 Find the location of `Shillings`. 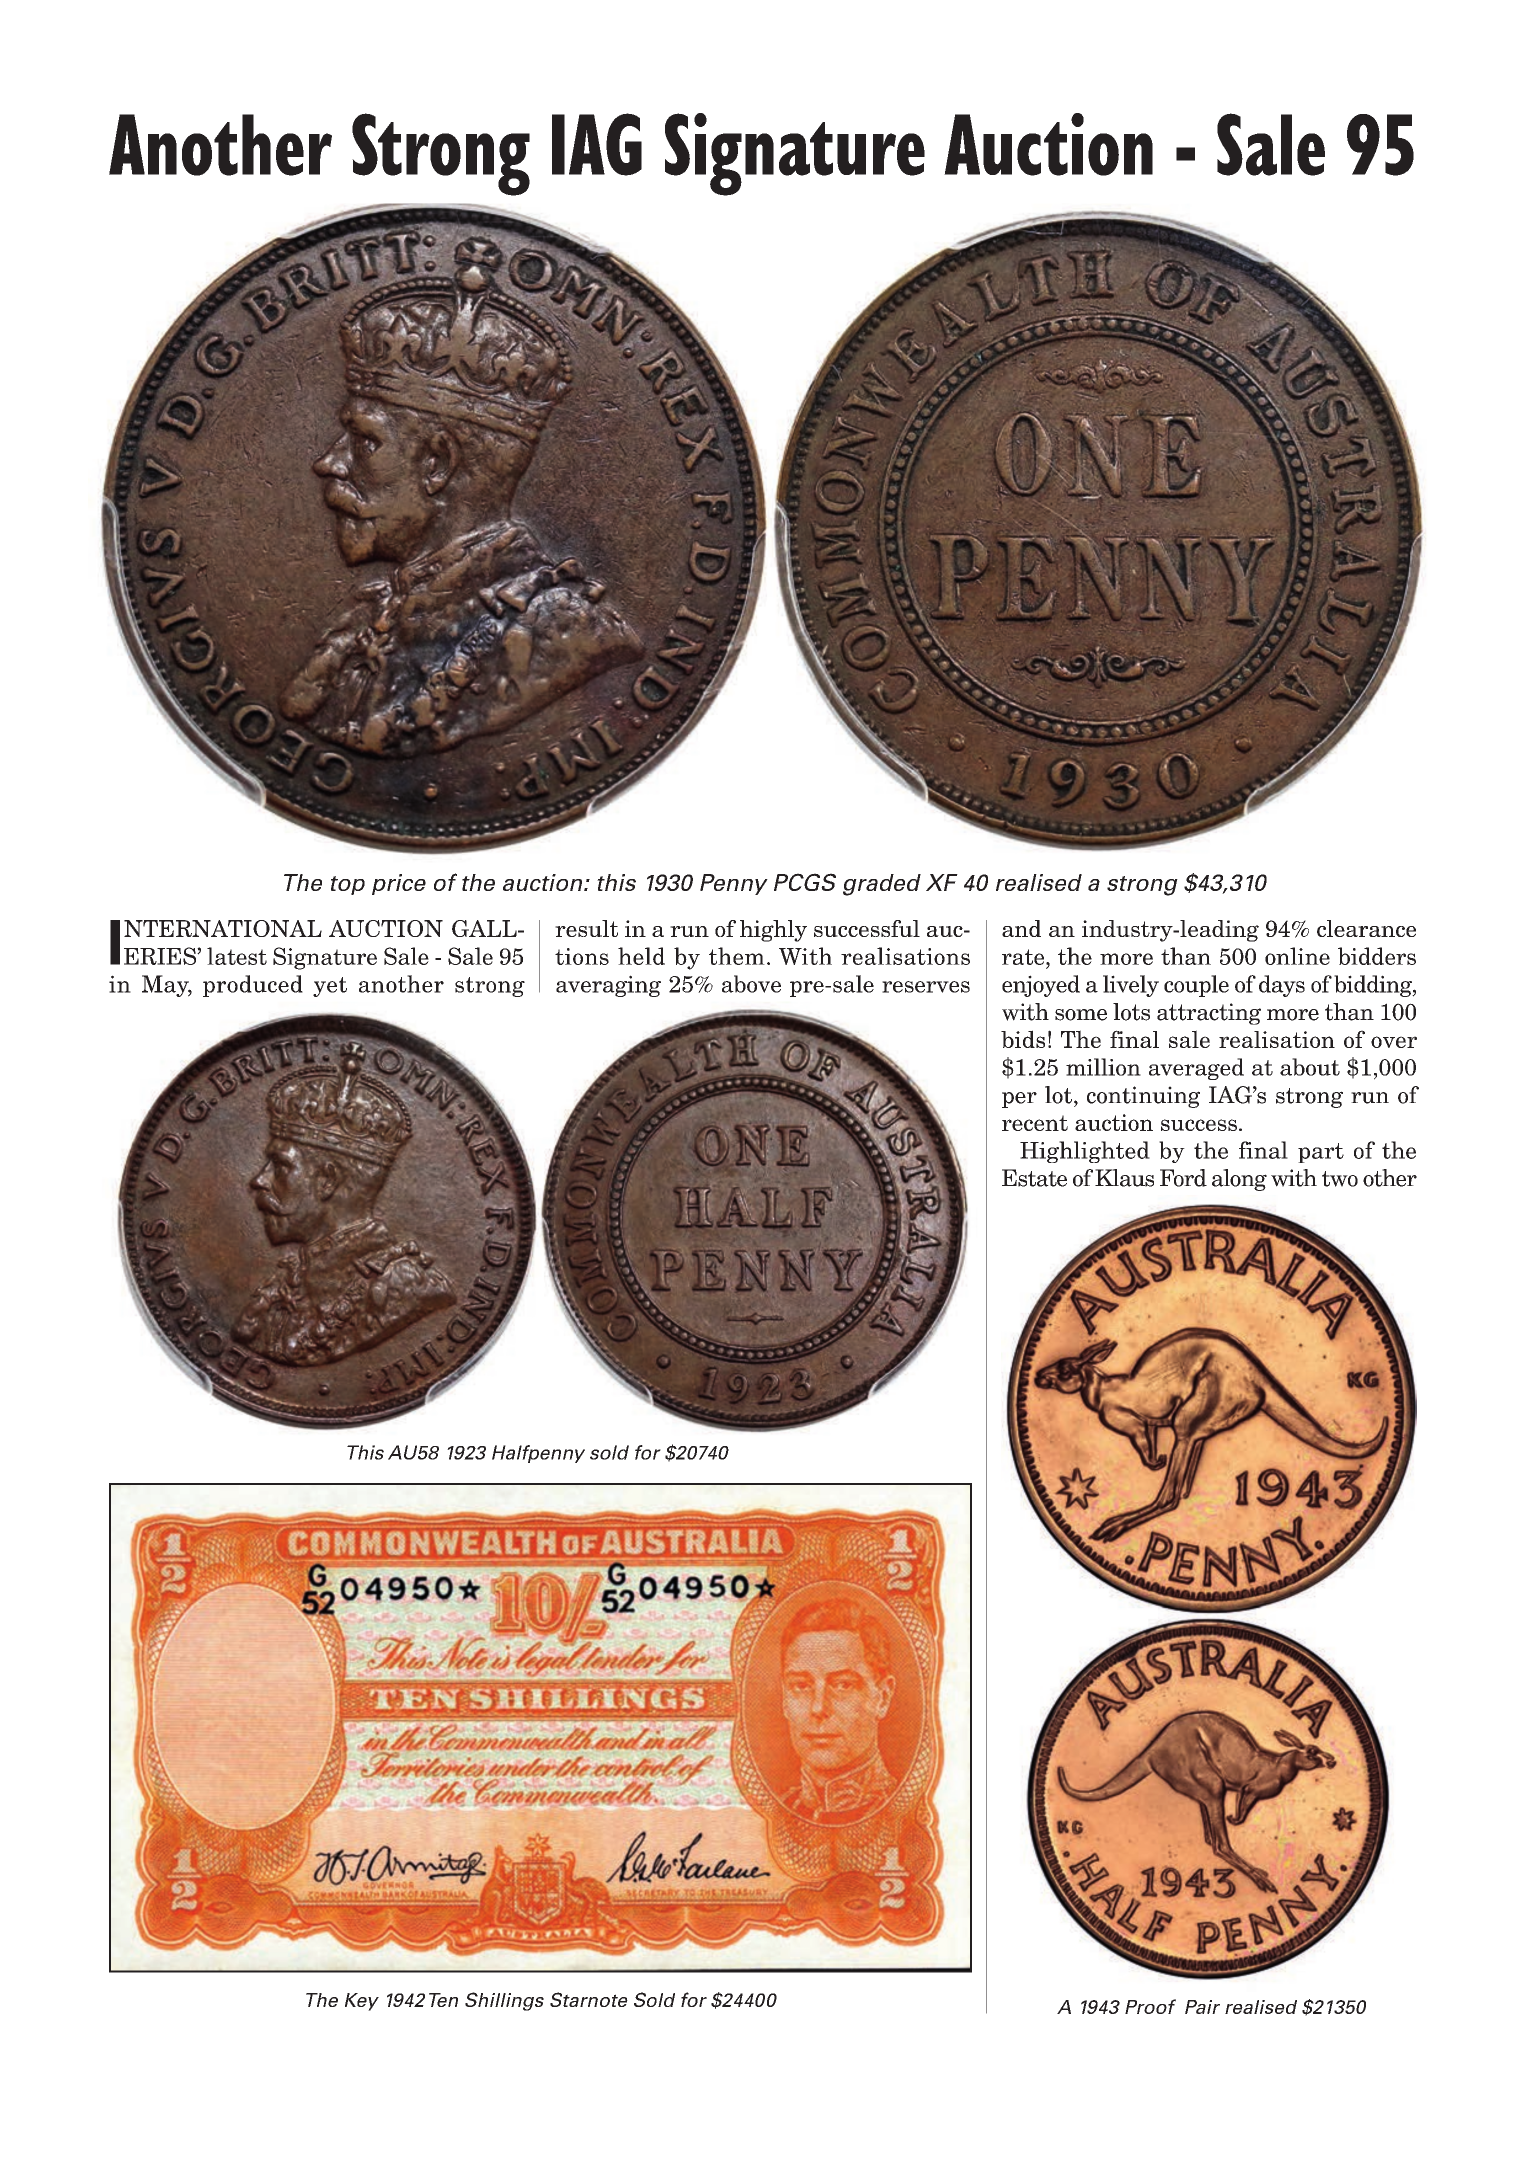

Shillings is located at coordinates (504, 2001).
